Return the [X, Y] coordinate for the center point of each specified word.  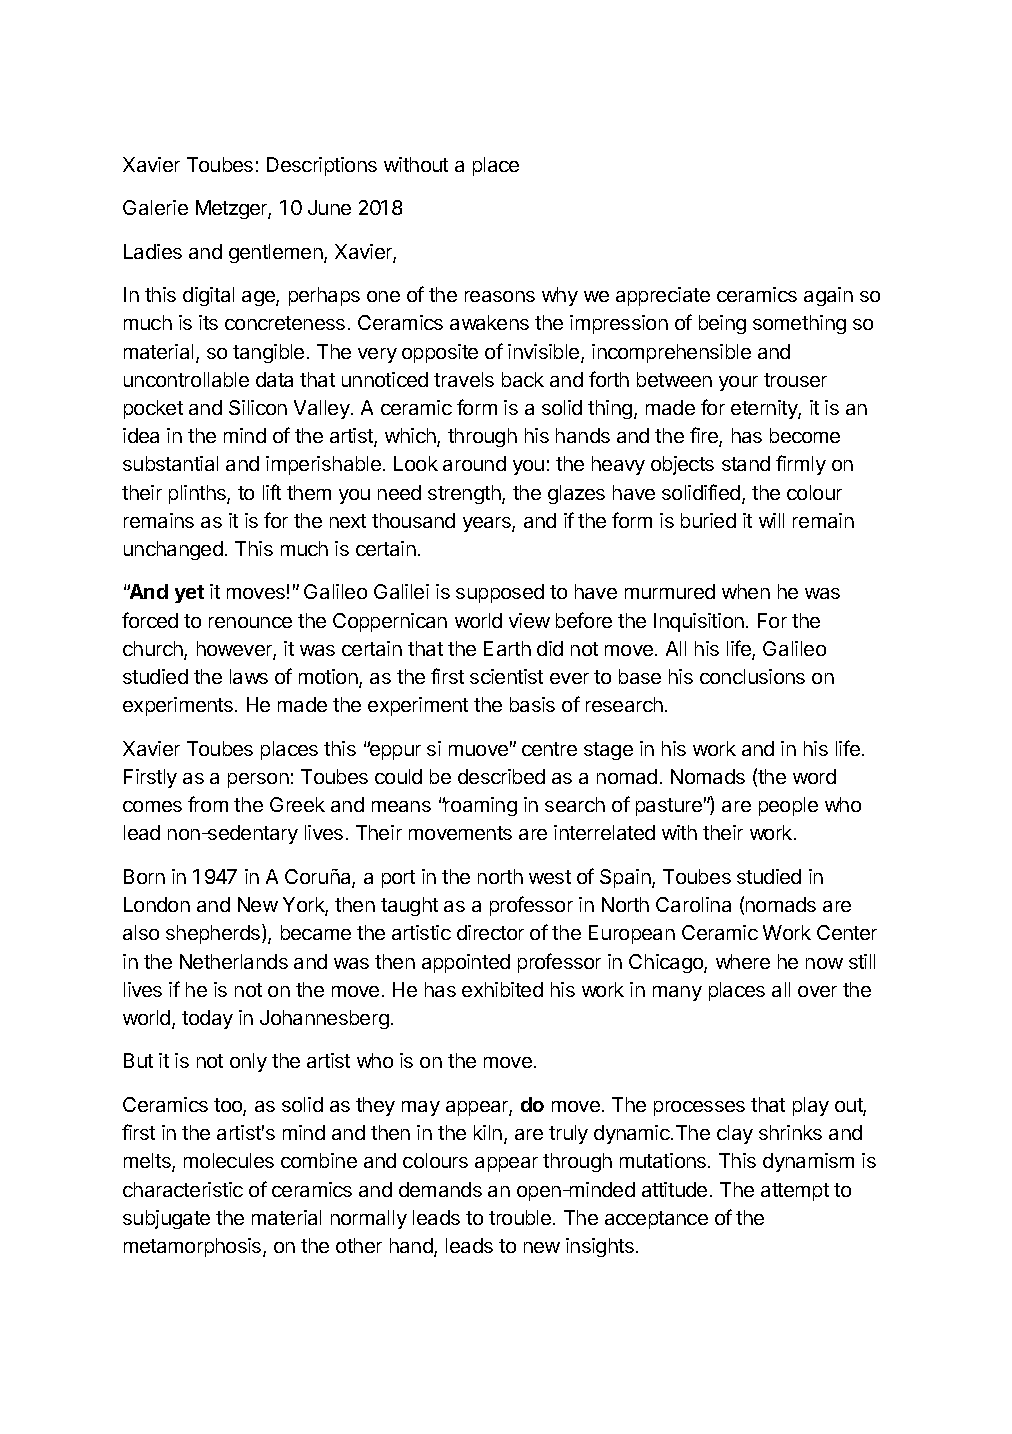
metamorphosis [194, 1247]
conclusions [752, 676]
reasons [500, 296]
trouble [520, 1217]
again [828, 296]
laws [249, 676]
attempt [795, 1192]
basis [532, 704]
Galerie [155, 207]
